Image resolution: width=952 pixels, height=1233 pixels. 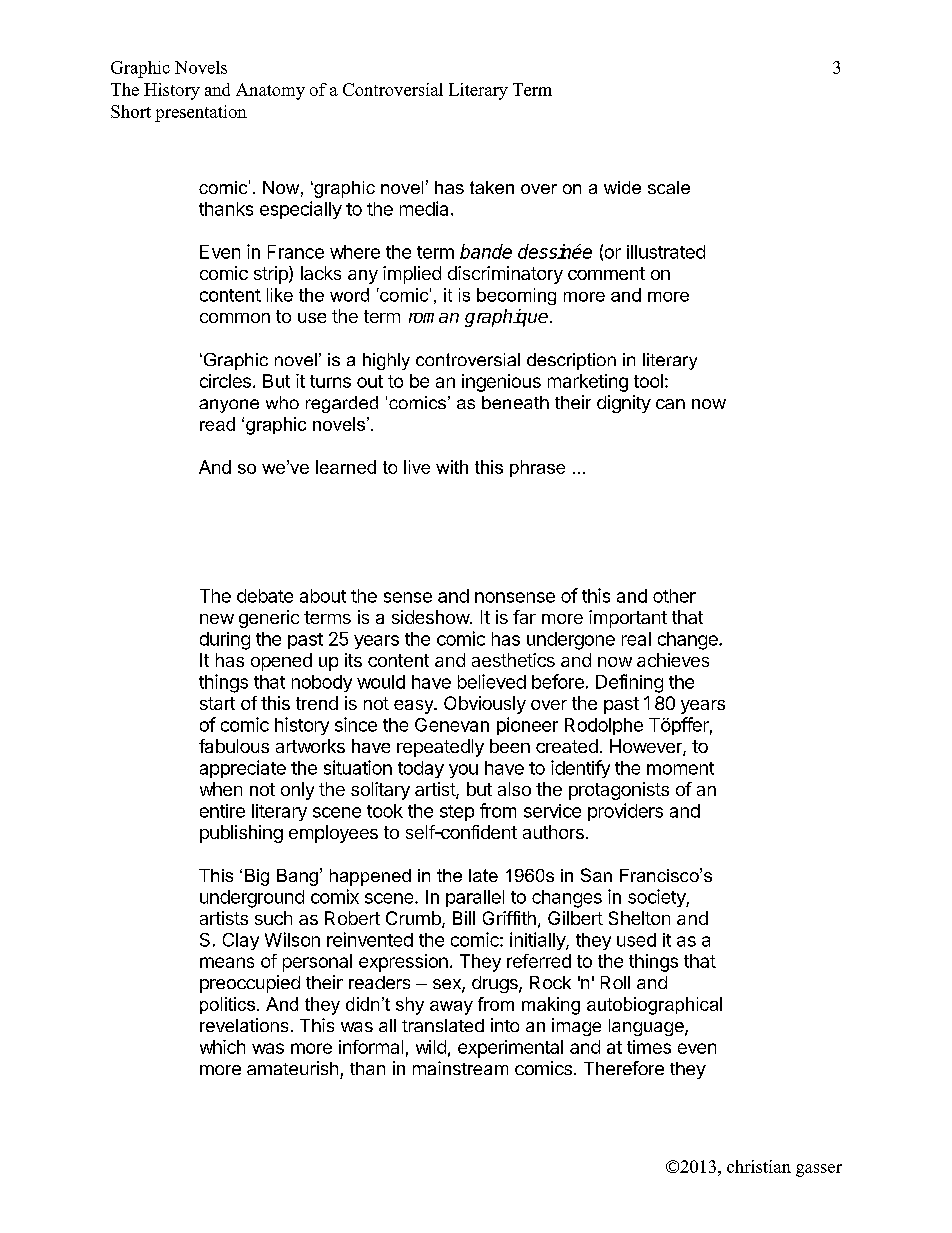 I want to click on which, so click(x=222, y=1047).
